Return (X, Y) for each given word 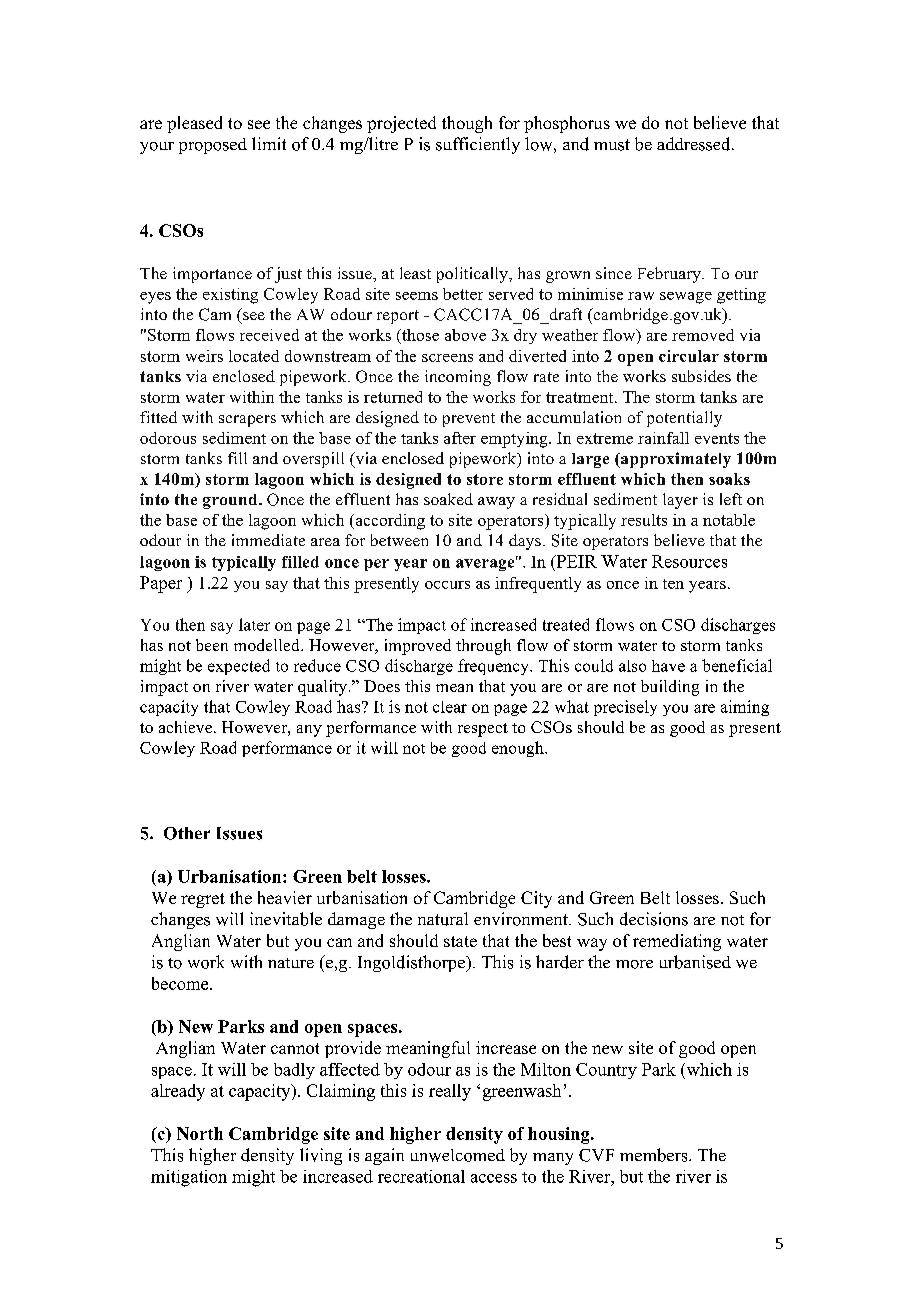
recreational (421, 1176)
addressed (695, 144)
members (655, 1155)
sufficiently (478, 145)
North (200, 1133)
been (212, 645)
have (668, 666)
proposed (213, 146)
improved (418, 647)
